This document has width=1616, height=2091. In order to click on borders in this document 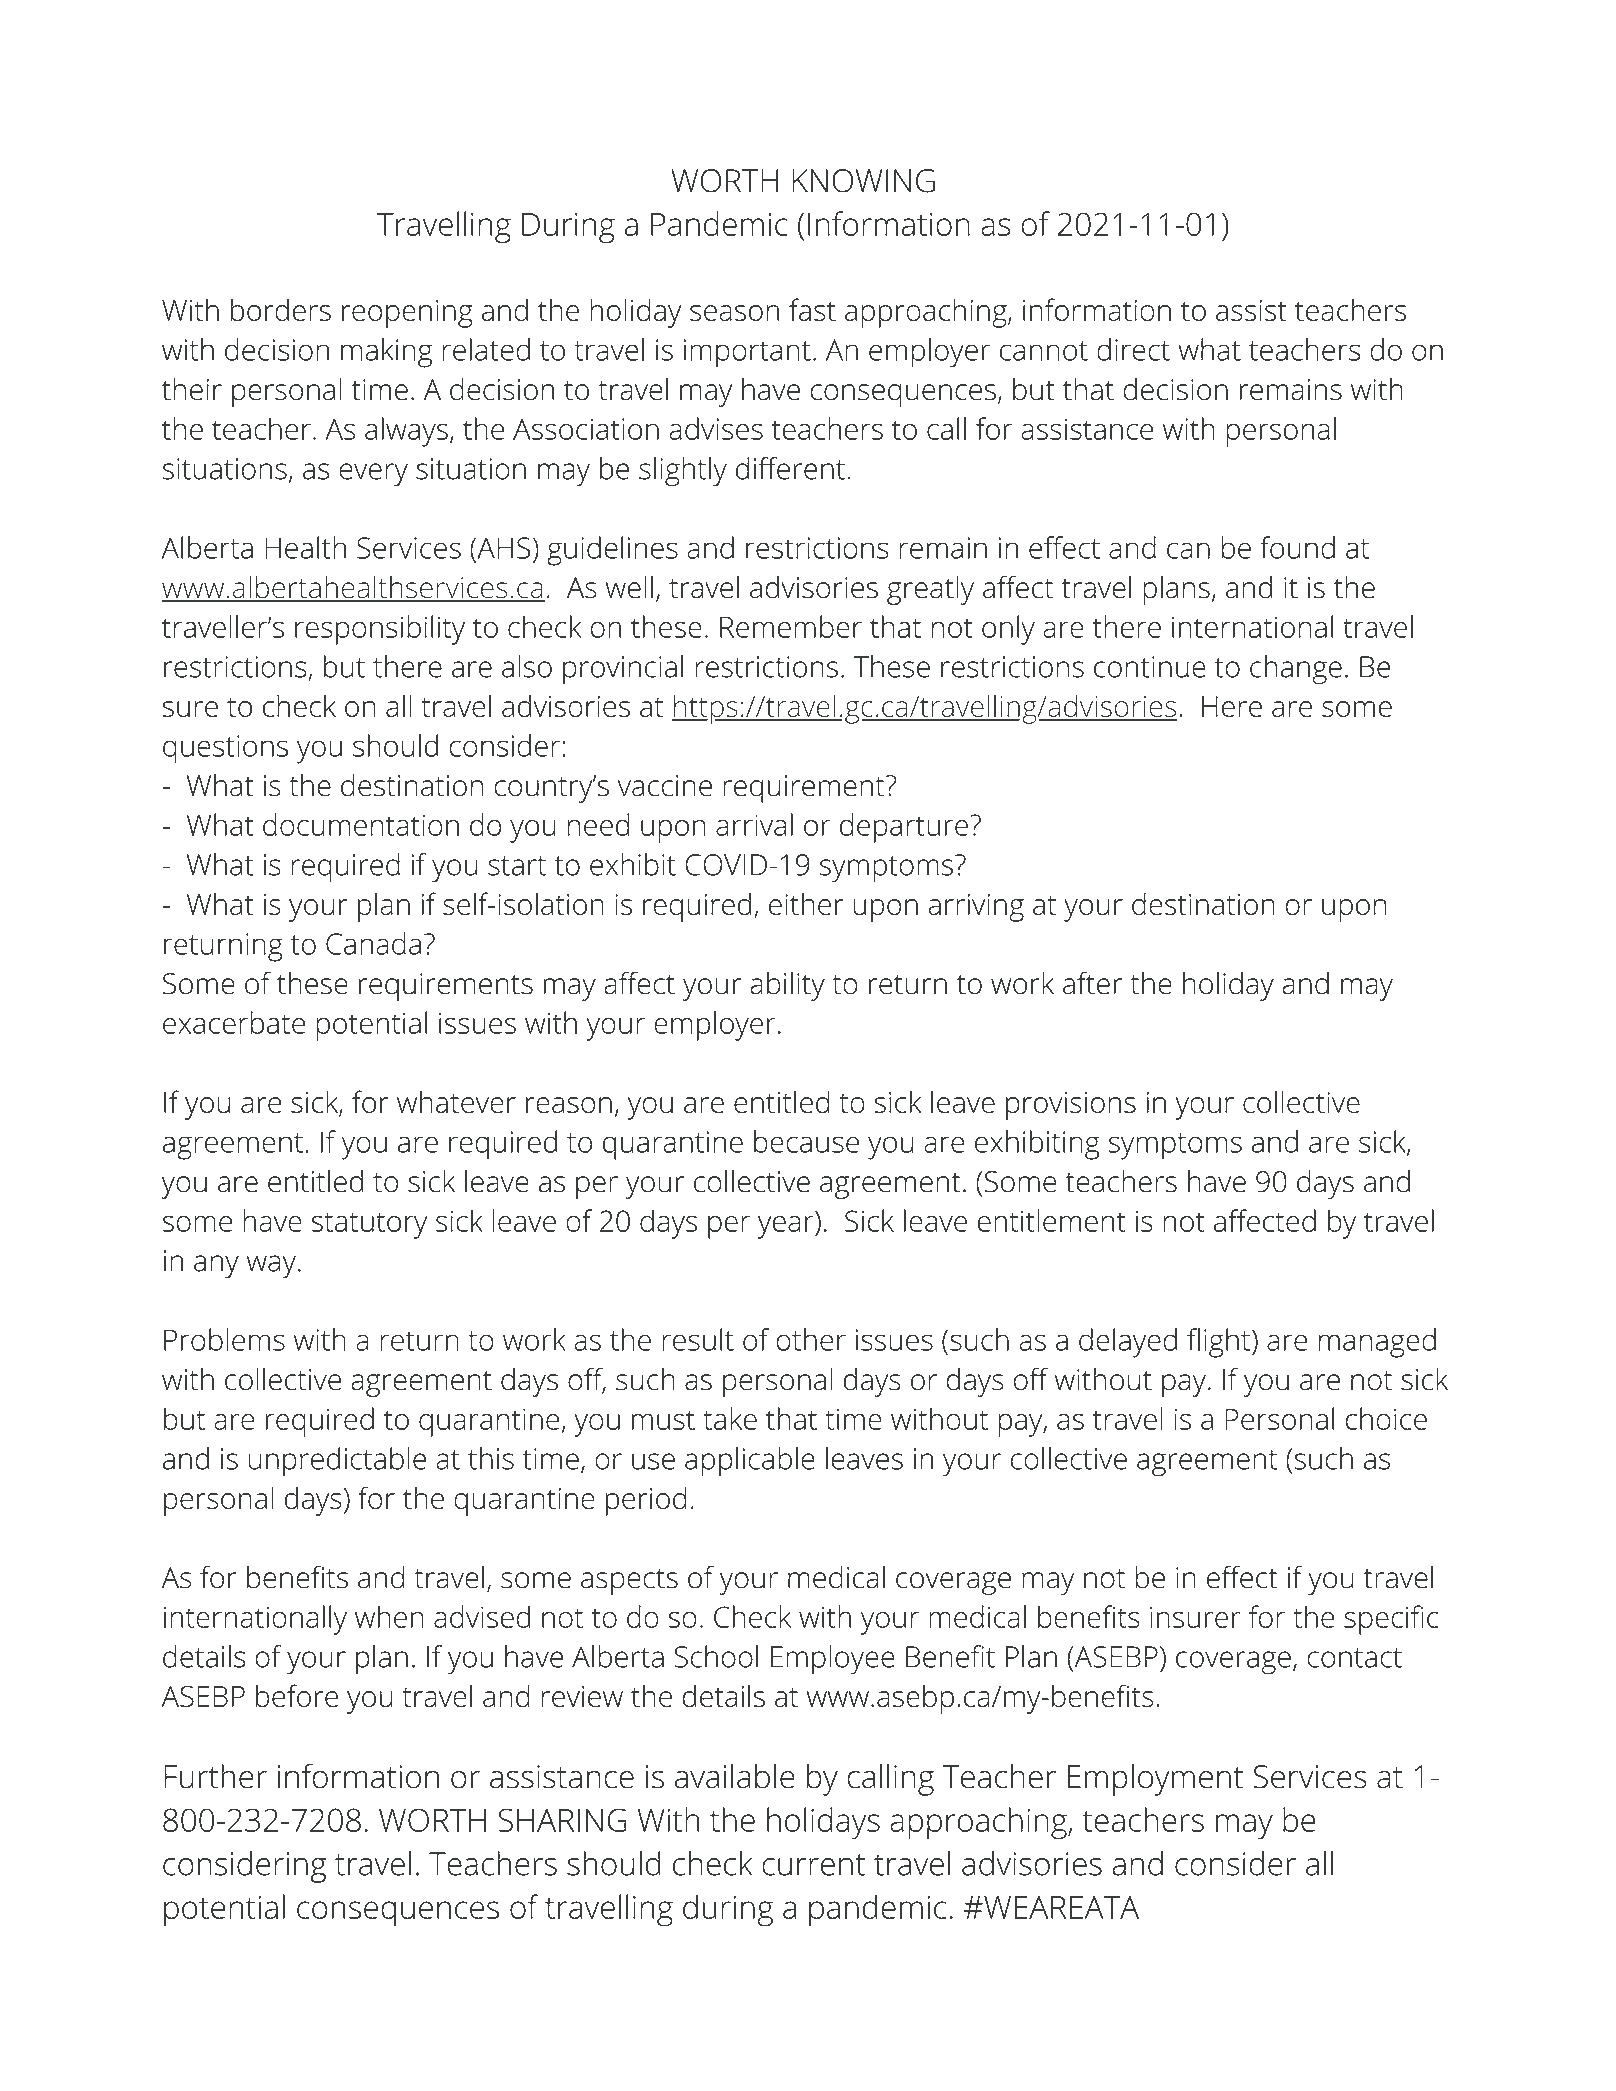, I will do `click(281, 309)`.
